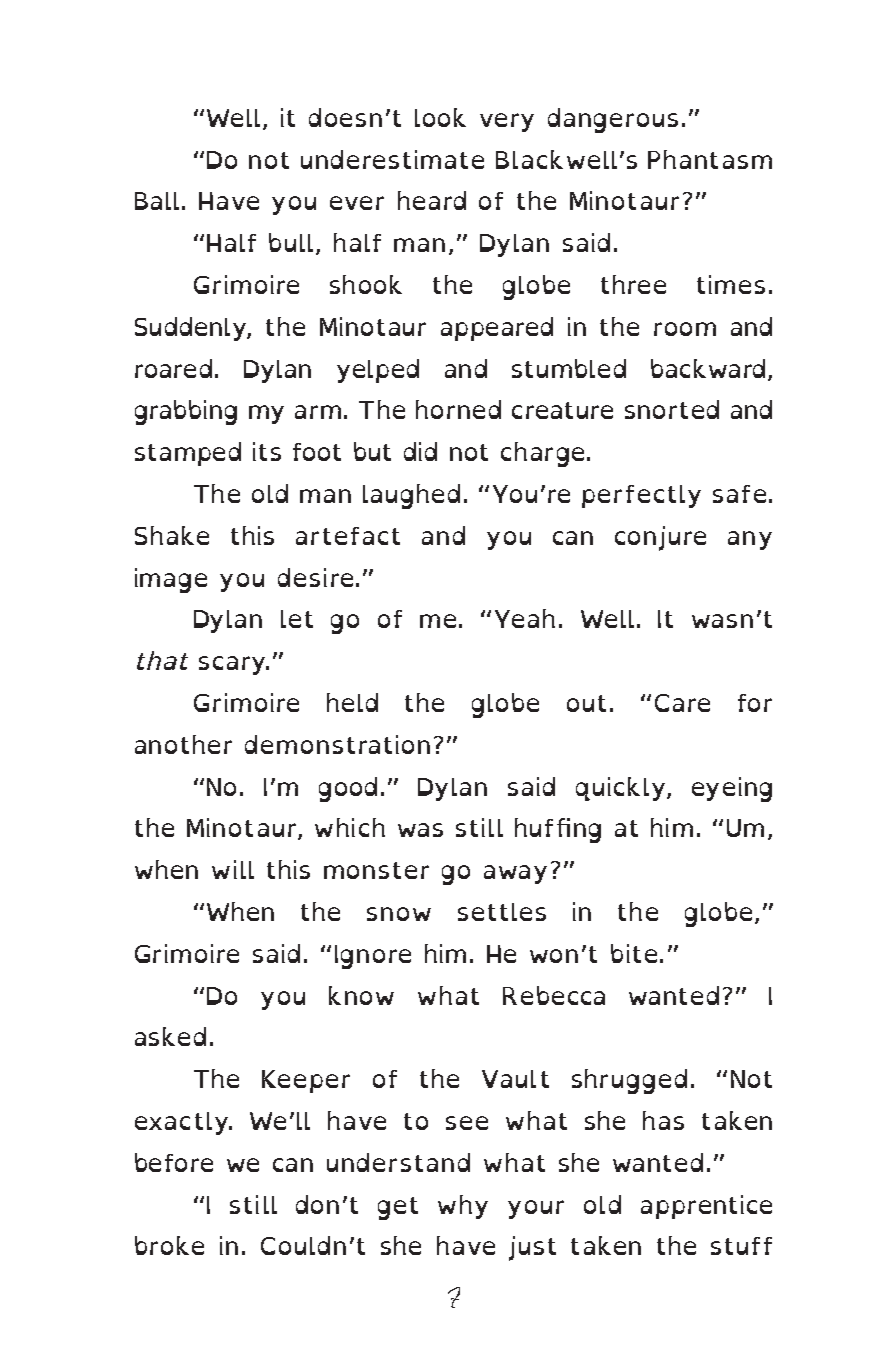  Describe the element at coordinates (672, 409) in the screenshot. I see `snorted` at that location.
